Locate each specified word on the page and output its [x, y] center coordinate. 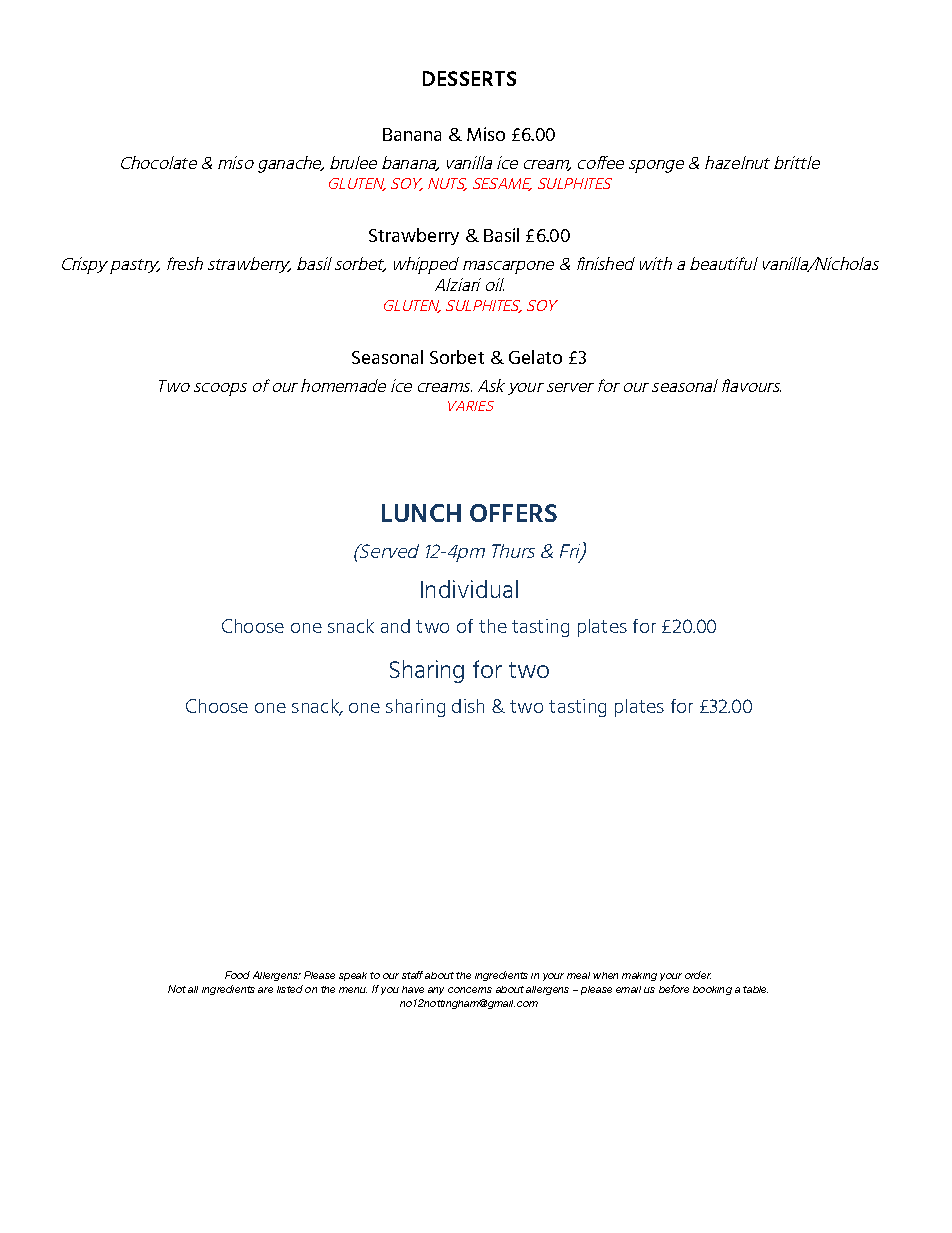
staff [412, 975]
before [674, 989]
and [395, 626]
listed [290, 989]
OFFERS [513, 513]
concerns [470, 990]
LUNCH [421, 513]
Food [237, 975]
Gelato [535, 357]
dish [468, 706]
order [698, 975]
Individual [469, 589]
